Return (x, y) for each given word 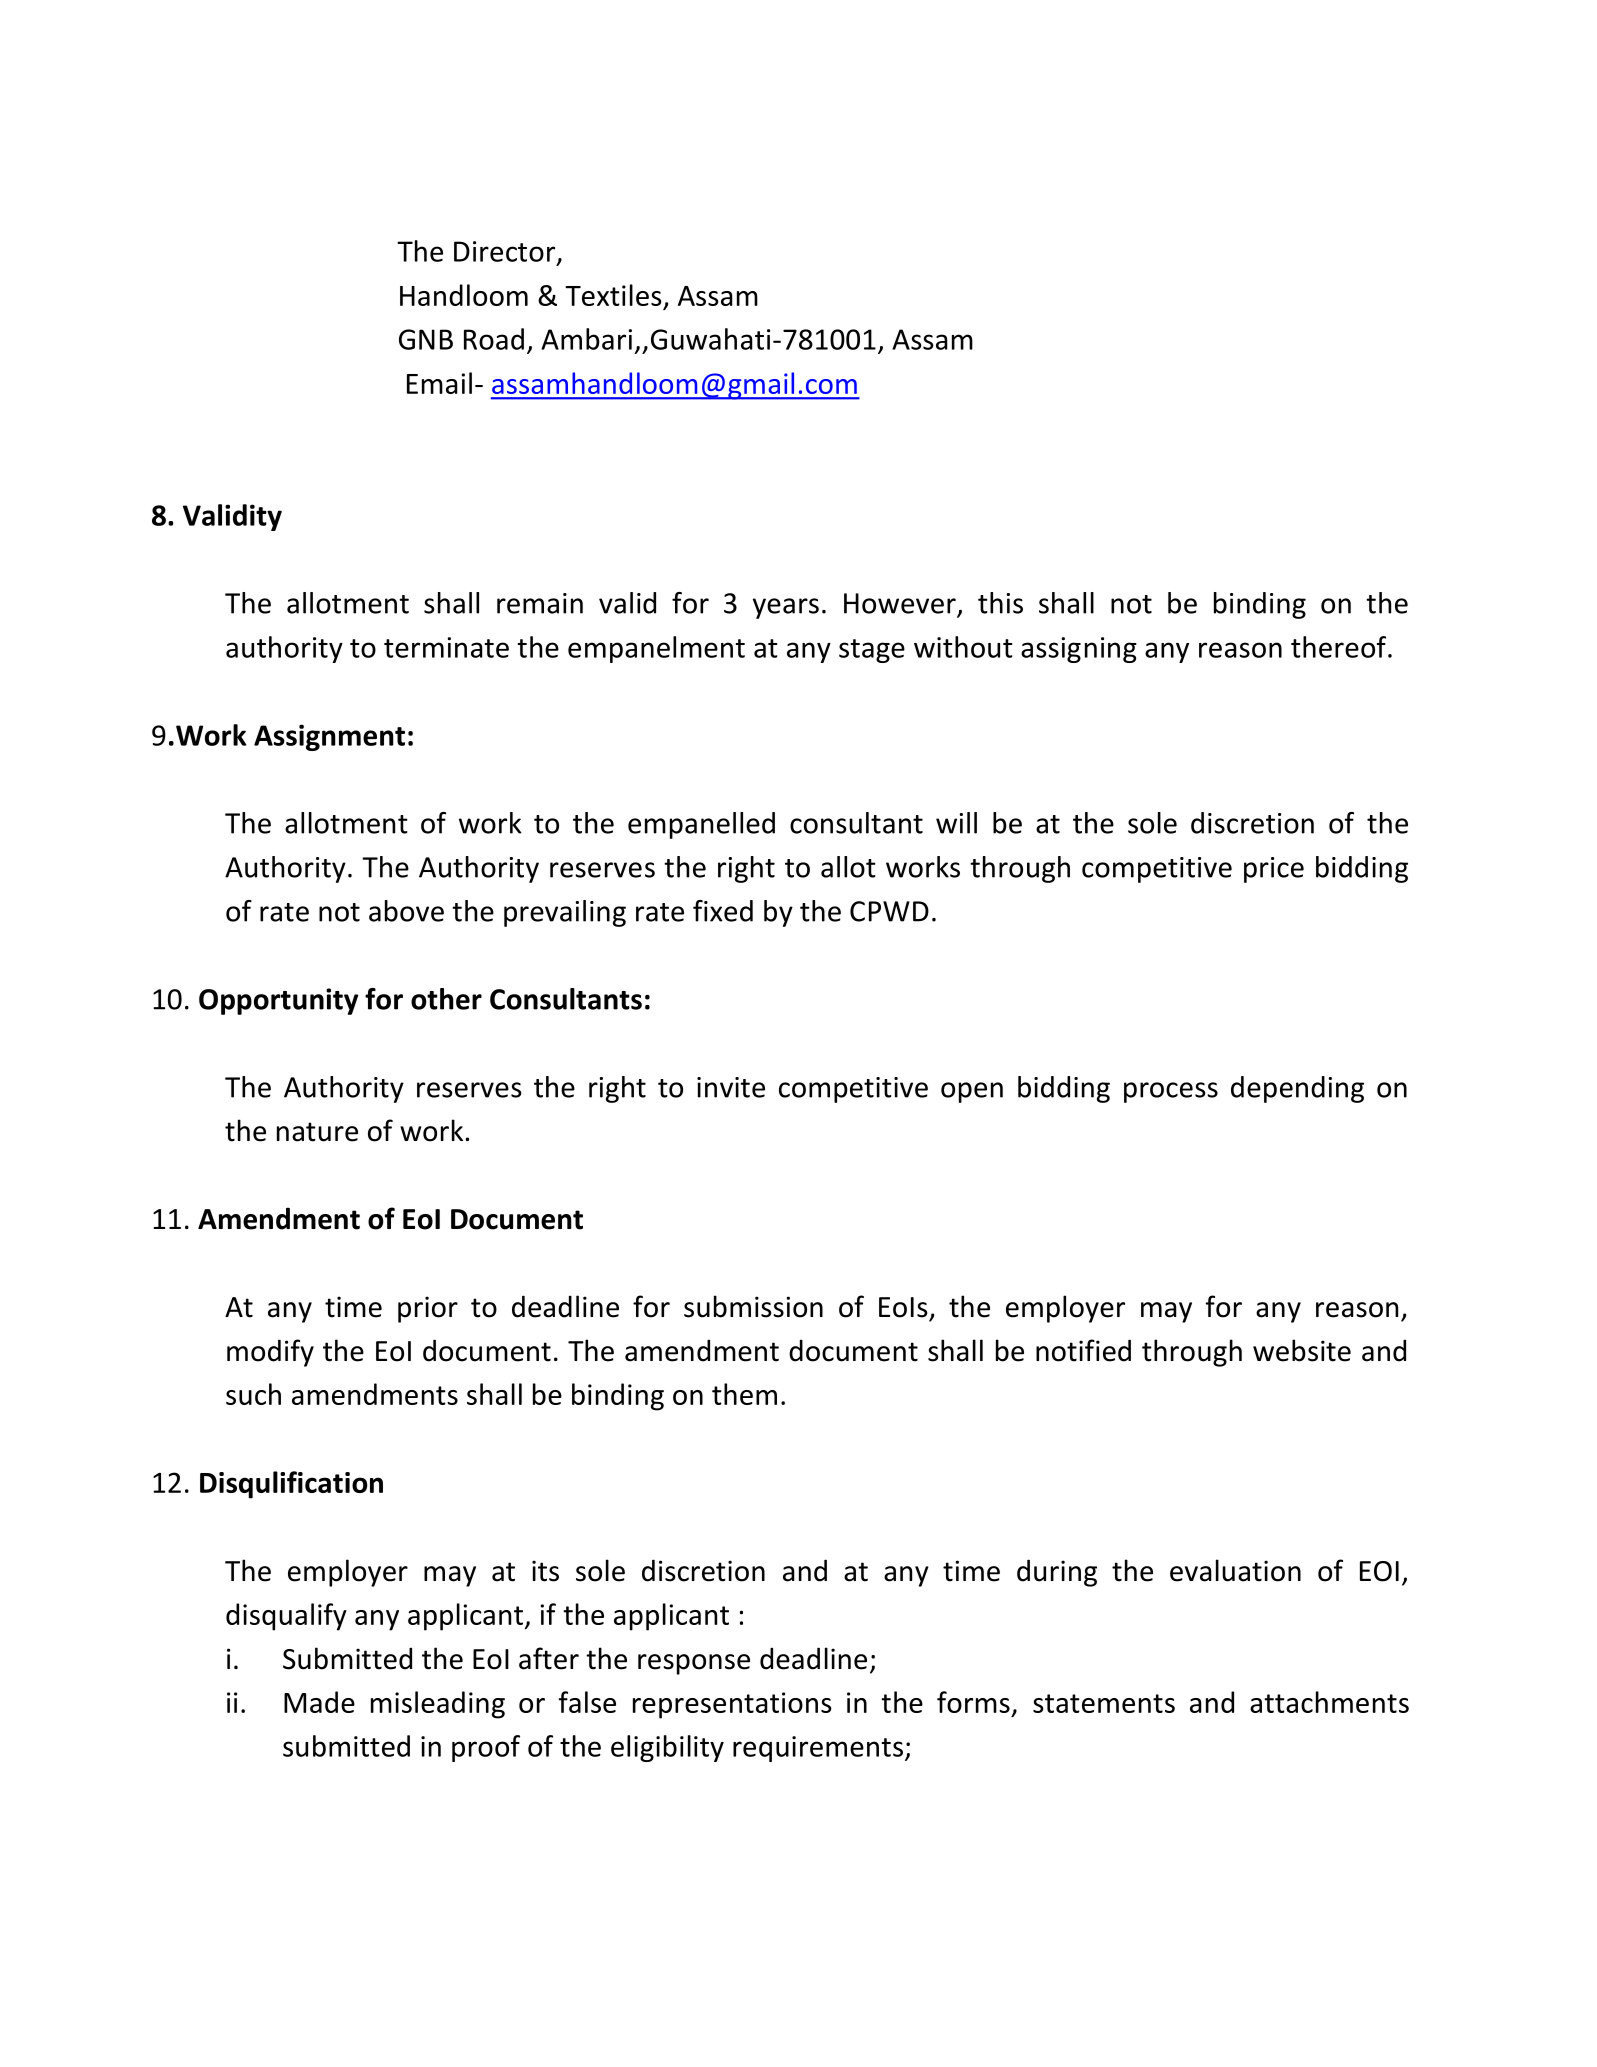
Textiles (613, 295)
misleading (438, 1705)
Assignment (329, 737)
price (1274, 870)
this (1000, 603)
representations (732, 1705)
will (956, 823)
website (1302, 1350)
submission (753, 1306)
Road (494, 339)
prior (428, 1309)
